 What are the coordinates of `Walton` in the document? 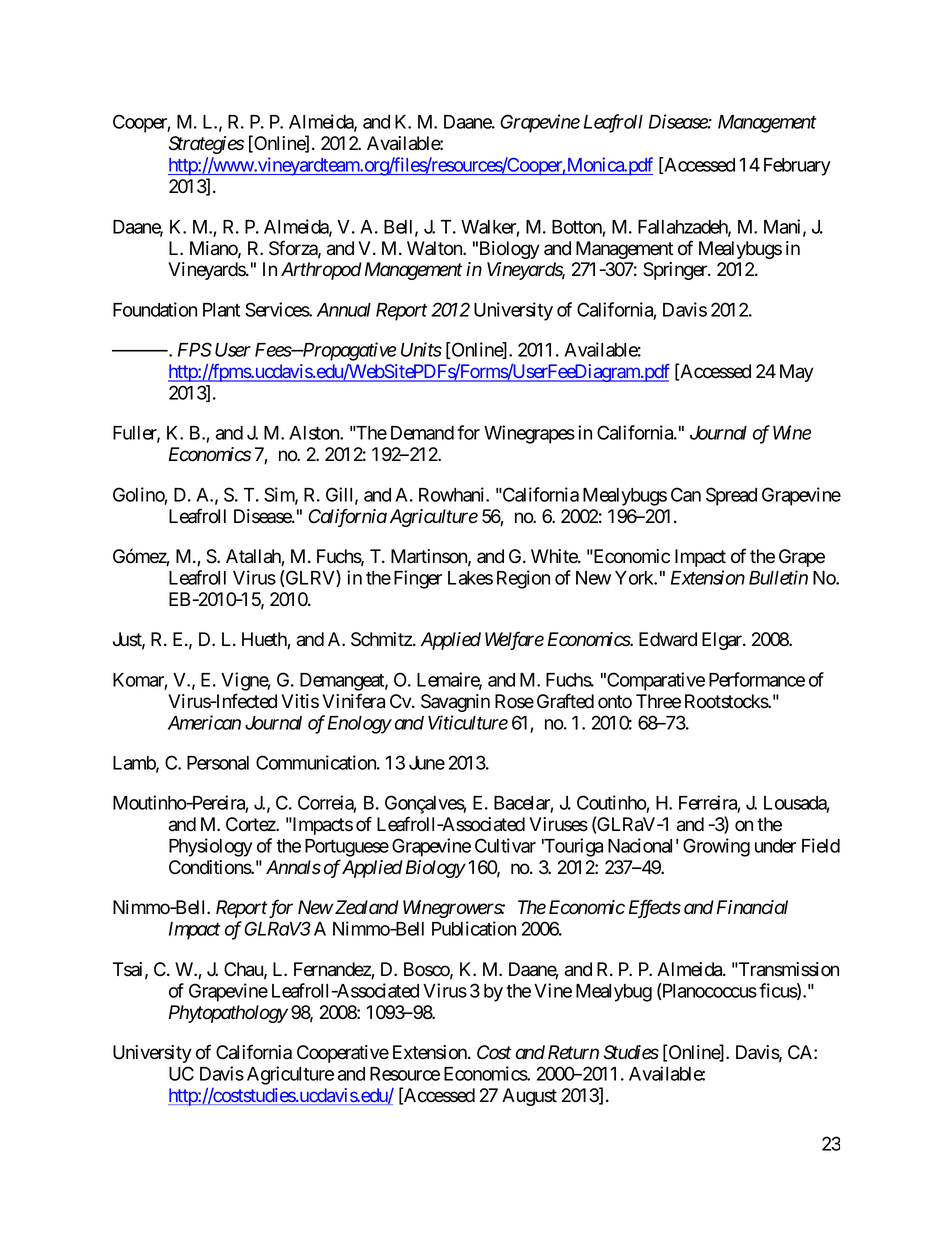 It's located at (435, 248).
